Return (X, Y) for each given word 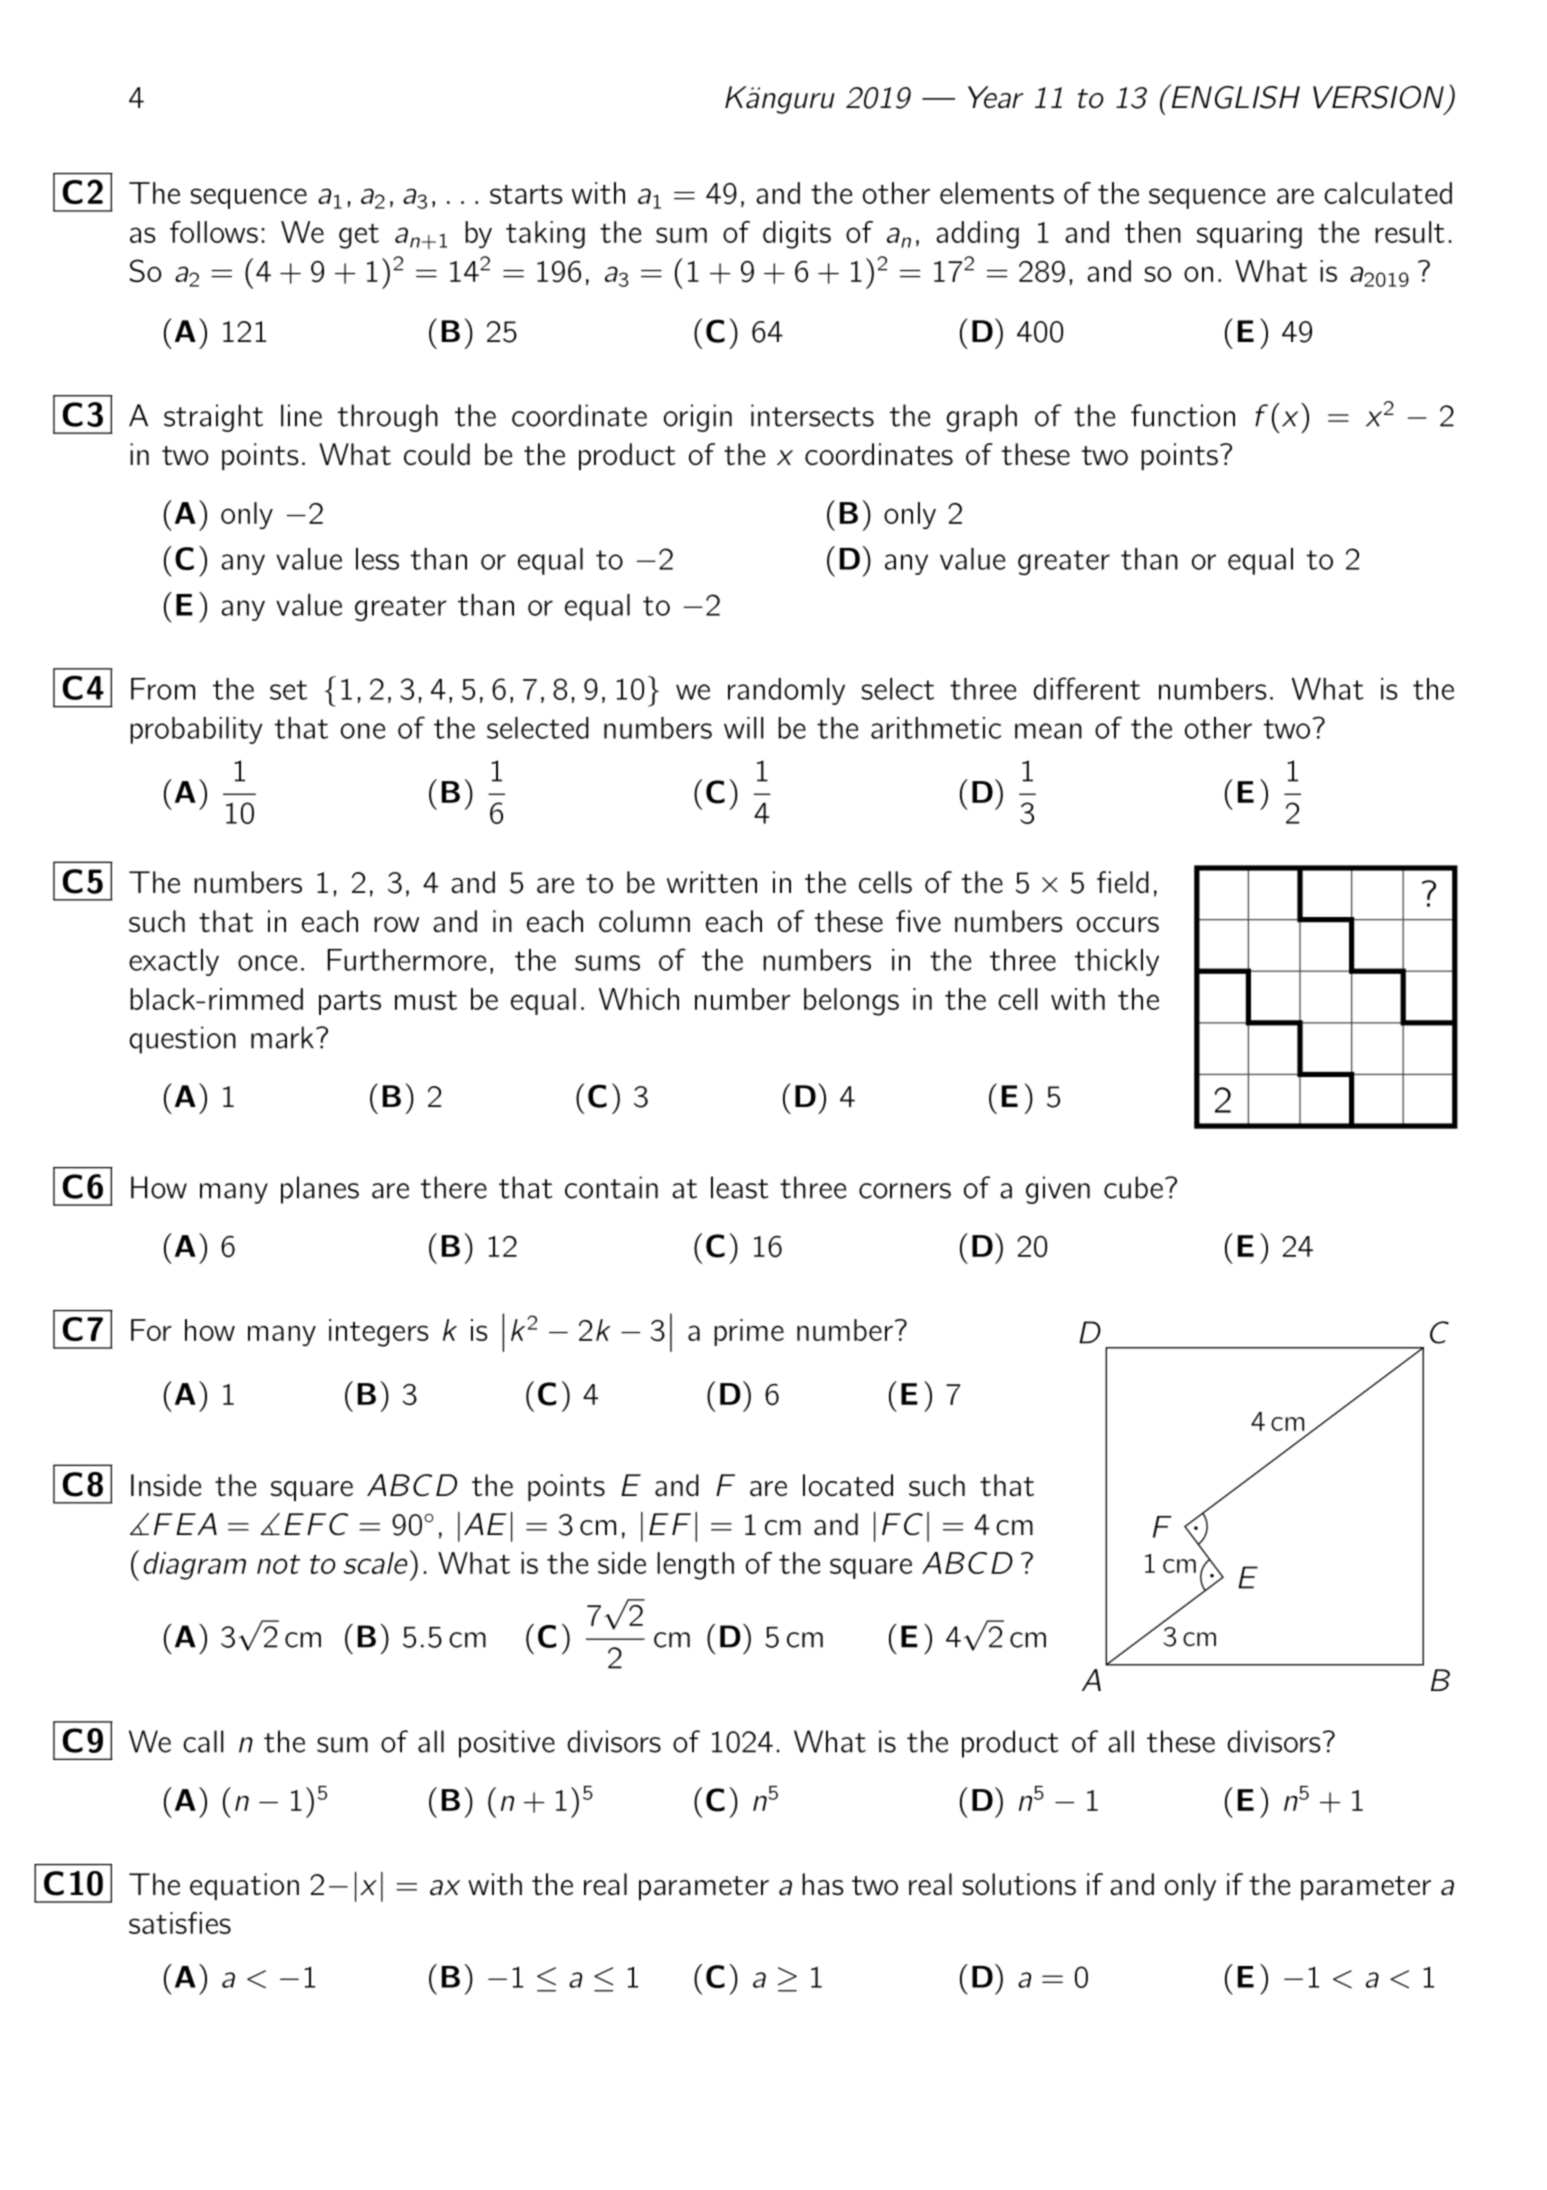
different (1086, 688)
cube (1133, 1187)
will (743, 728)
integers (379, 1333)
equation (244, 1886)
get (359, 236)
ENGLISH (1234, 96)
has (822, 1884)
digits (797, 235)
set (288, 690)
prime (749, 1332)
